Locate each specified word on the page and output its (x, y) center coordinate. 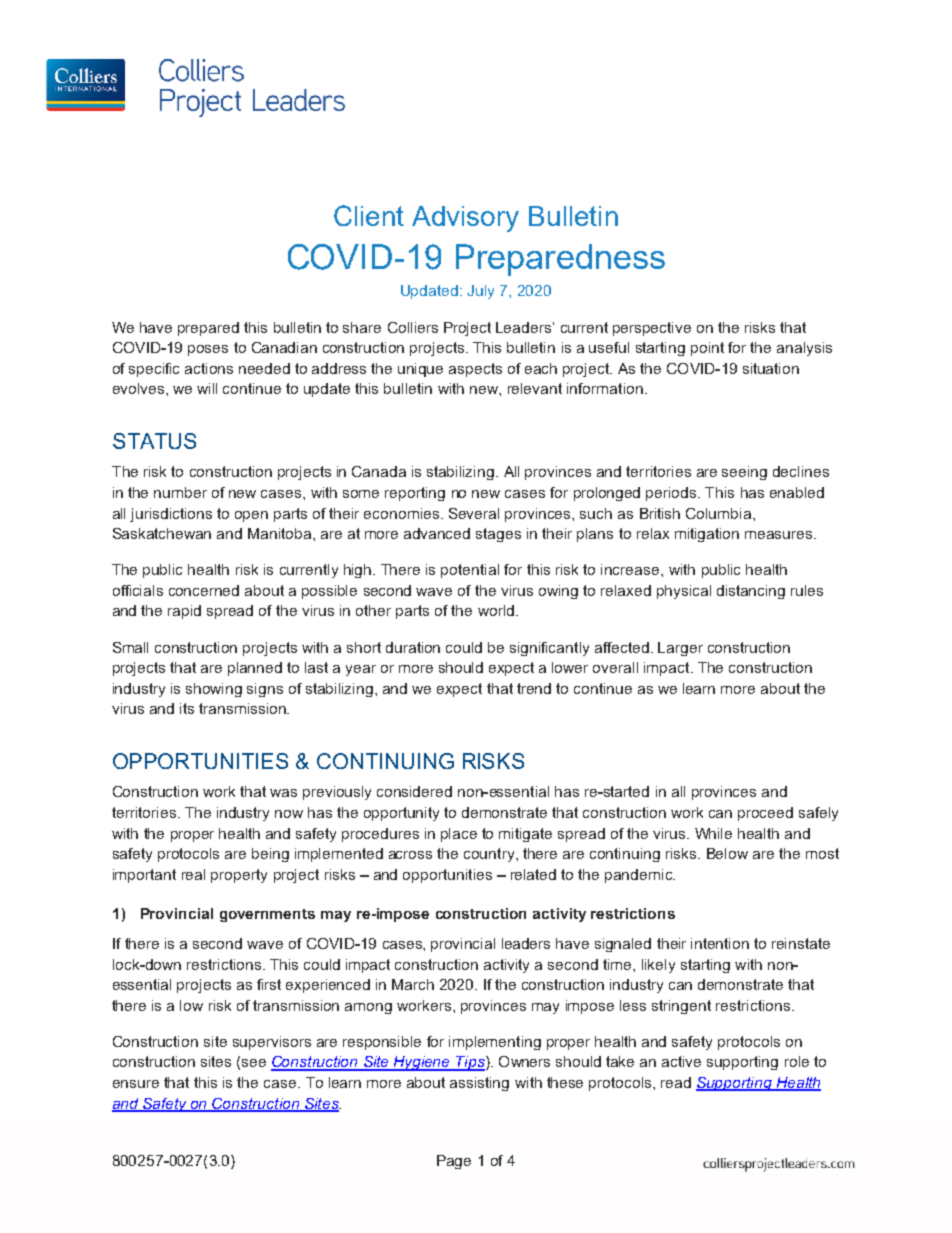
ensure (136, 1084)
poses (208, 350)
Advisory (465, 219)
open (251, 516)
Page (454, 1162)
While (713, 833)
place (459, 835)
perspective (652, 329)
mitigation (707, 535)
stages (498, 535)
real (193, 874)
